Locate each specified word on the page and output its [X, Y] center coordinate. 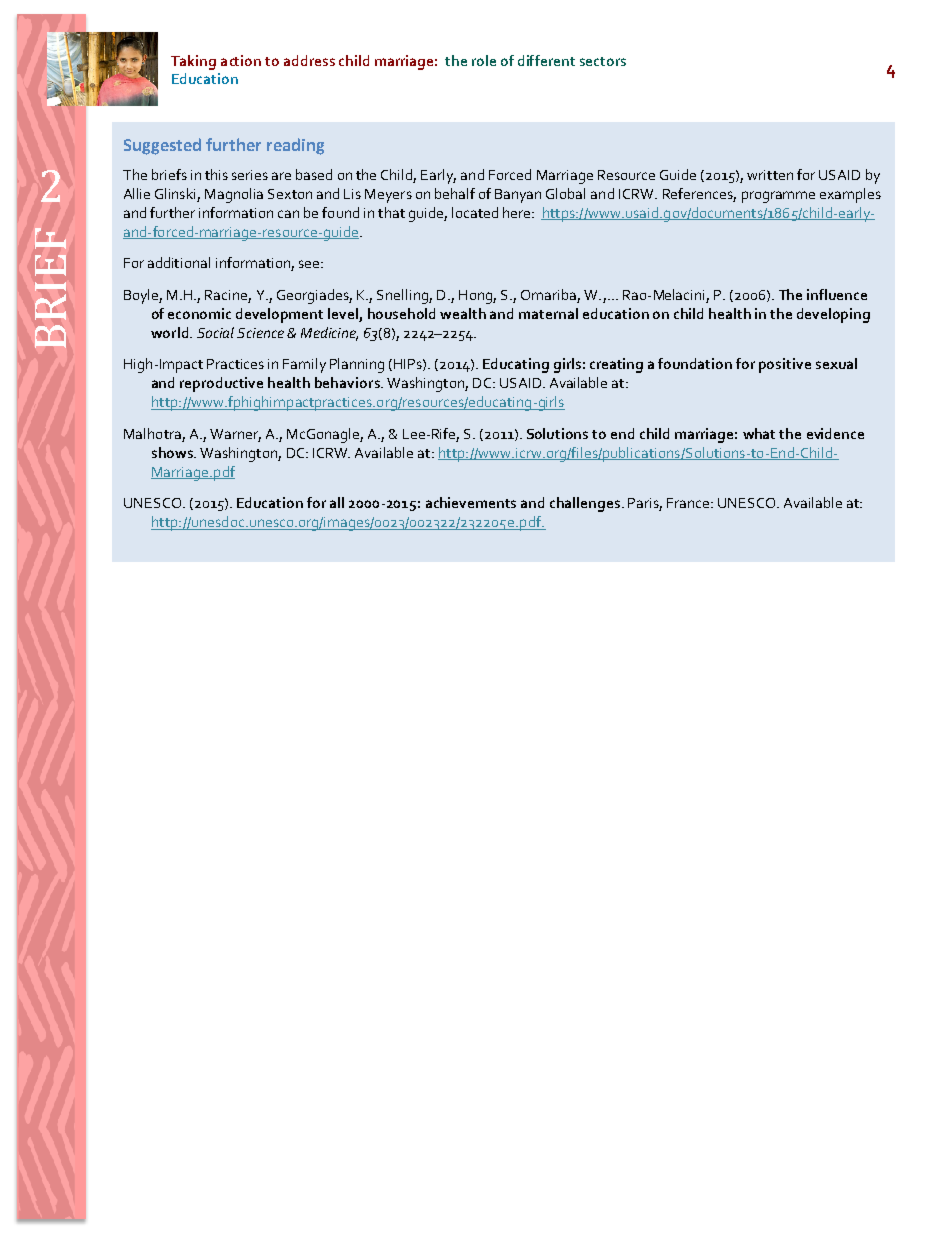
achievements [471, 502]
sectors [603, 61]
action [241, 60]
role [484, 60]
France [689, 503]
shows [173, 452]
